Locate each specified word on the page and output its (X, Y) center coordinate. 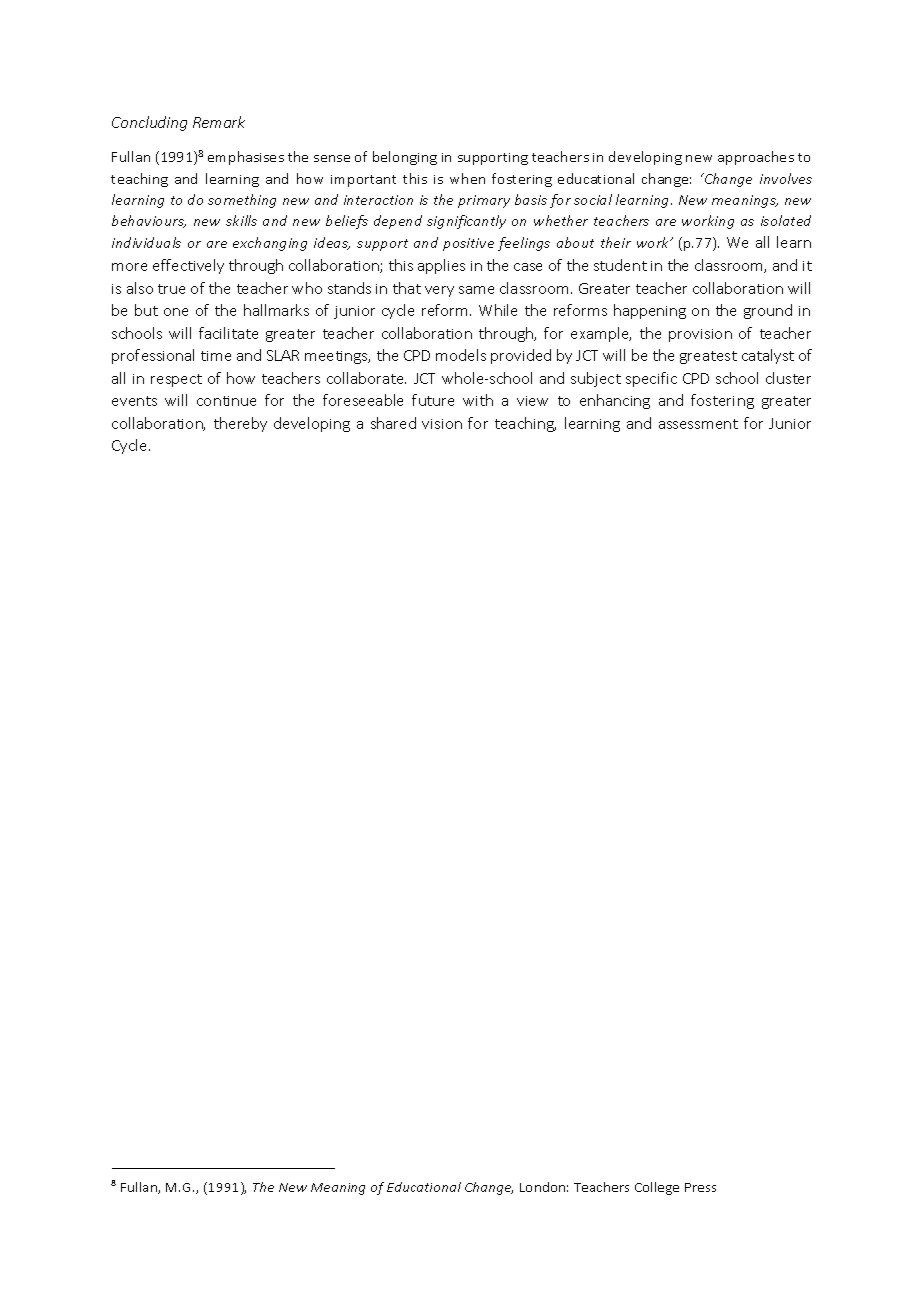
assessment (698, 424)
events (134, 401)
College (657, 1188)
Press (700, 1187)
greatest (708, 357)
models (461, 355)
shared (393, 423)
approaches (756, 158)
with (478, 400)
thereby (240, 424)
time (216, 356)
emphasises (246, 158)
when (467, 178)
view (532, 401)
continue (226, 401)
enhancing (615, 401)
